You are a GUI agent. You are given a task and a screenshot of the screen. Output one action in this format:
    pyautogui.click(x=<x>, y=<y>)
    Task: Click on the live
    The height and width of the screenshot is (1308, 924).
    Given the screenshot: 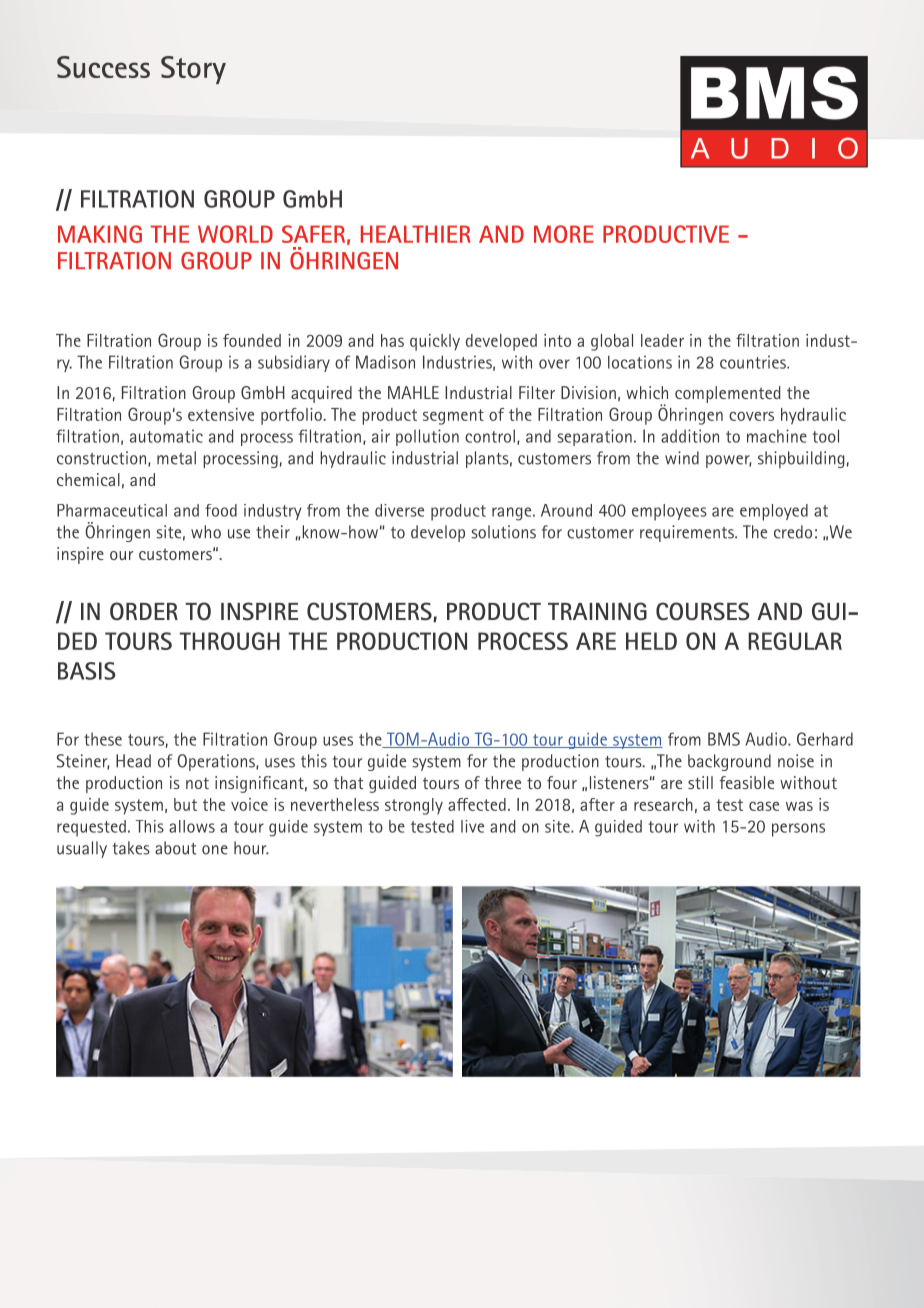 What is the action you would take?
    pyautogui.click(x=472, y=826)
